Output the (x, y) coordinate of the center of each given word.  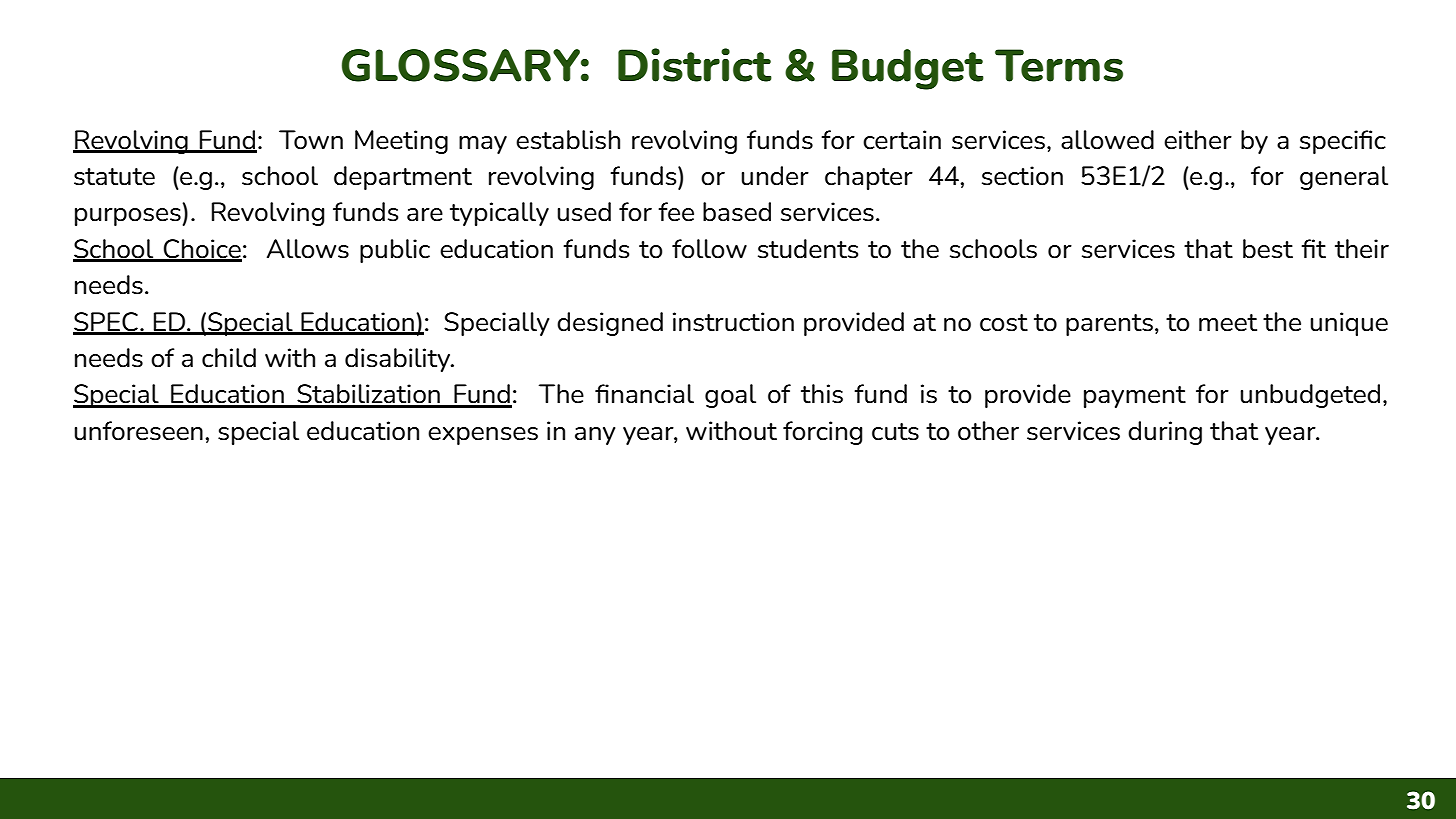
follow (709, 249)
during (1165, 433)
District (695, 65)
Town (311, 140)
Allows (308, 249)
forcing (823, 433)
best (1268, 249)
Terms (1059, 65)
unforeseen (138, 431)
